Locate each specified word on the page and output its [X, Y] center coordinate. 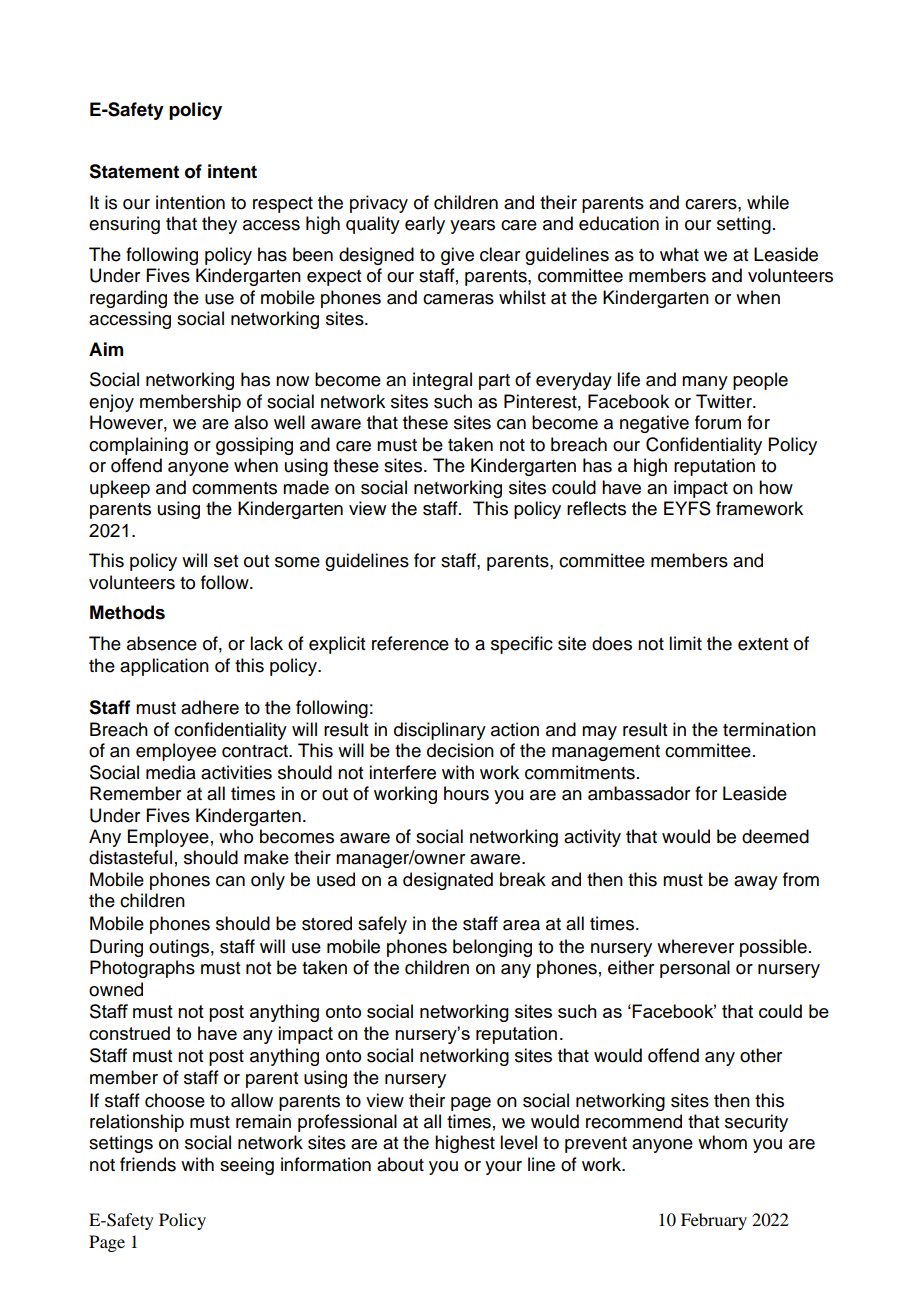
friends [148, 1164]
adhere [210, 707]
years [472, 227]
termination [769, 729]
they [219, 225]
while [768, 202]
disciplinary [440, 731]
